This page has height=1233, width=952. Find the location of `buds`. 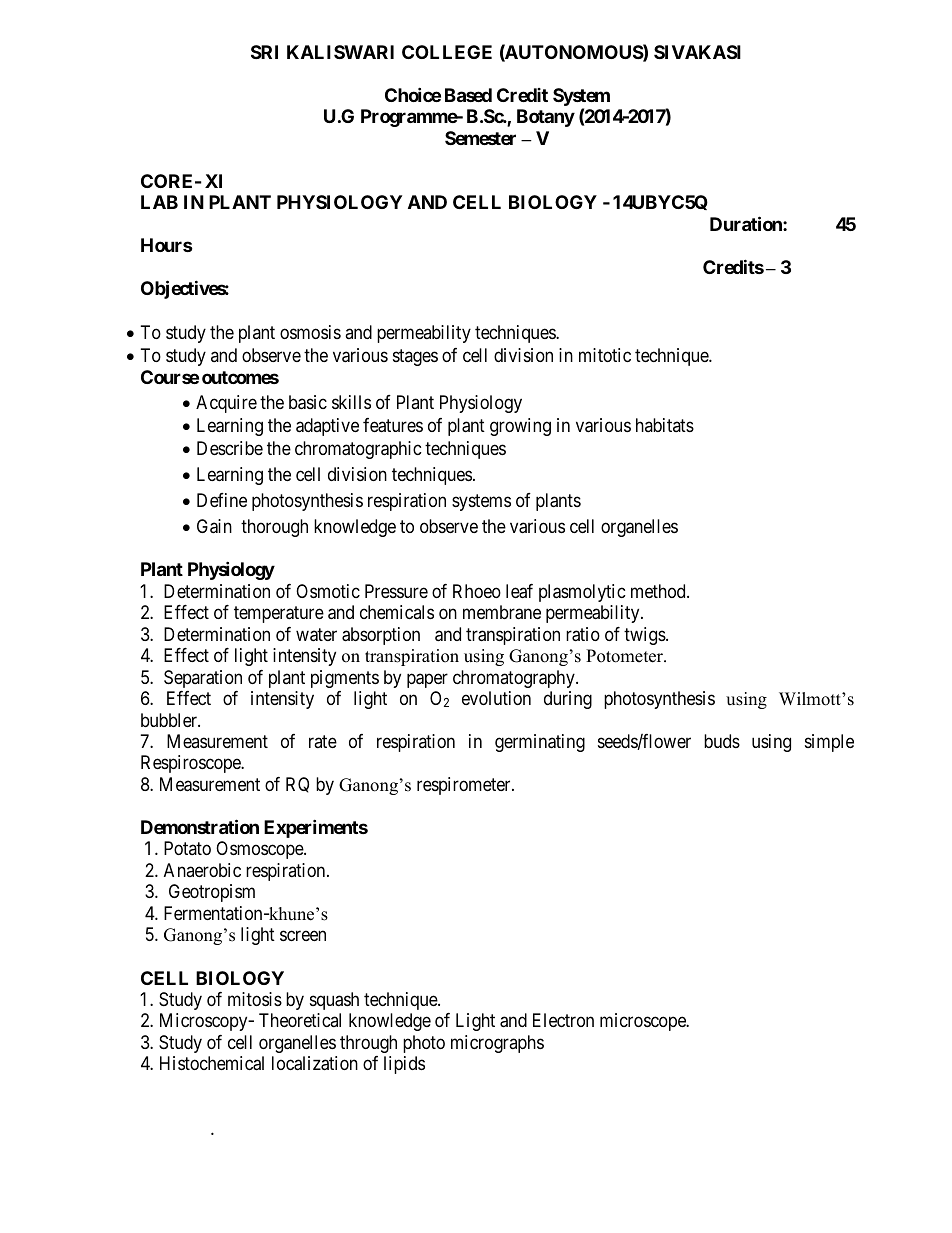

buds is located at coordinates (722, 741).
